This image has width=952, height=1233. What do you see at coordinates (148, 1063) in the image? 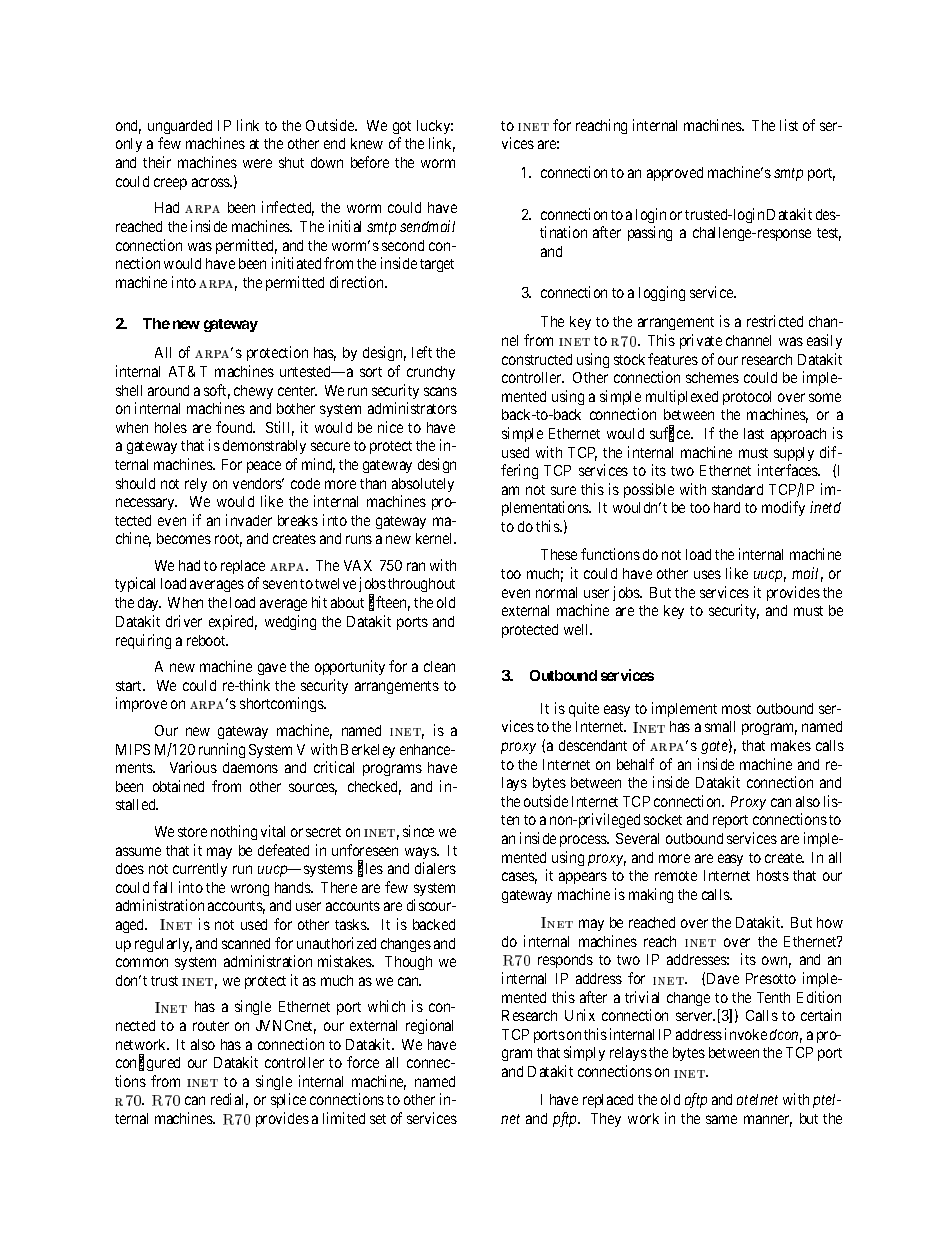
I see `configured` at bounding box center [148, 1063].
